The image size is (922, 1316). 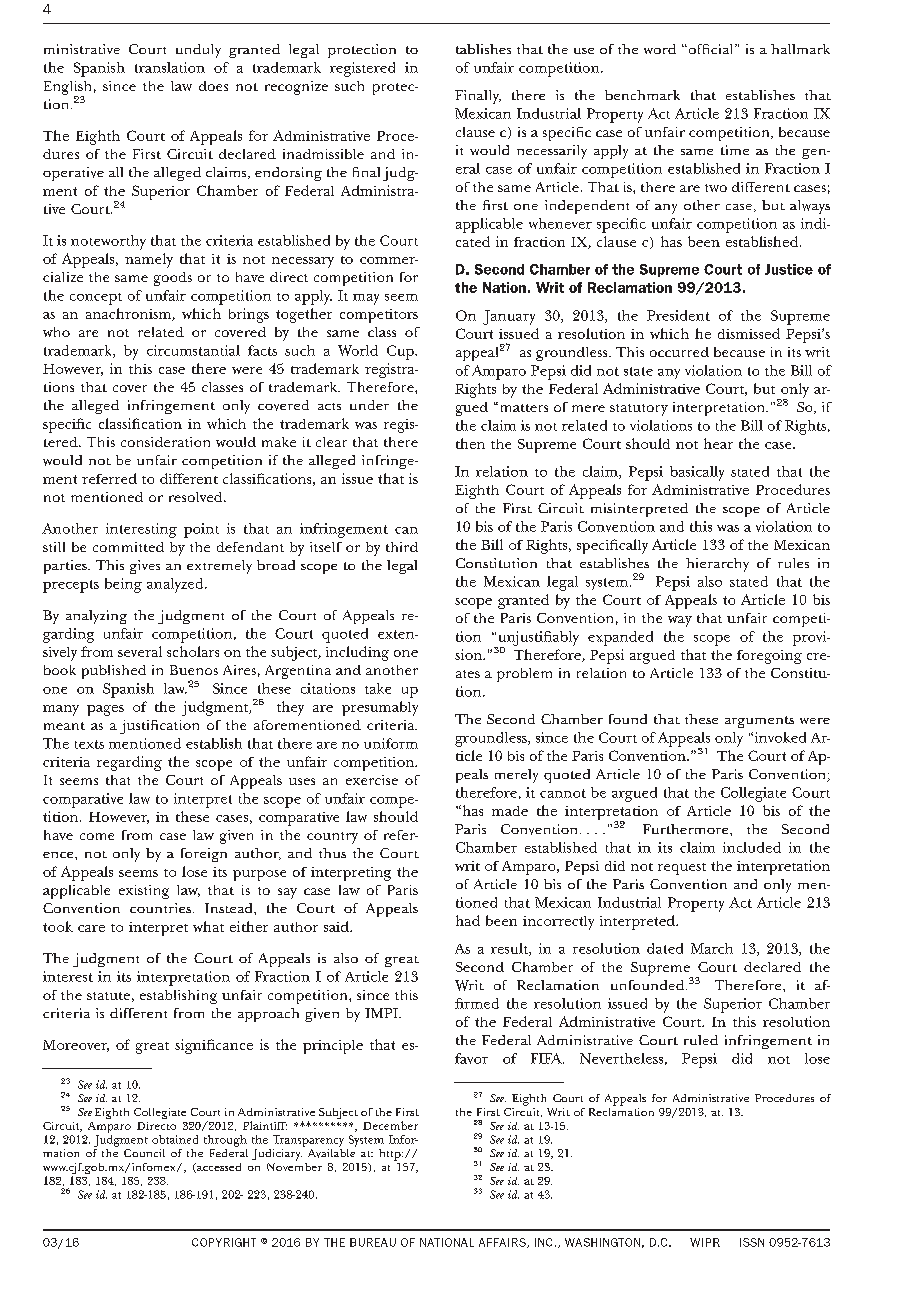 What do you see at coordinates (198, 51) in the image?
I see `unduly` at bounding box center [198, 51].
